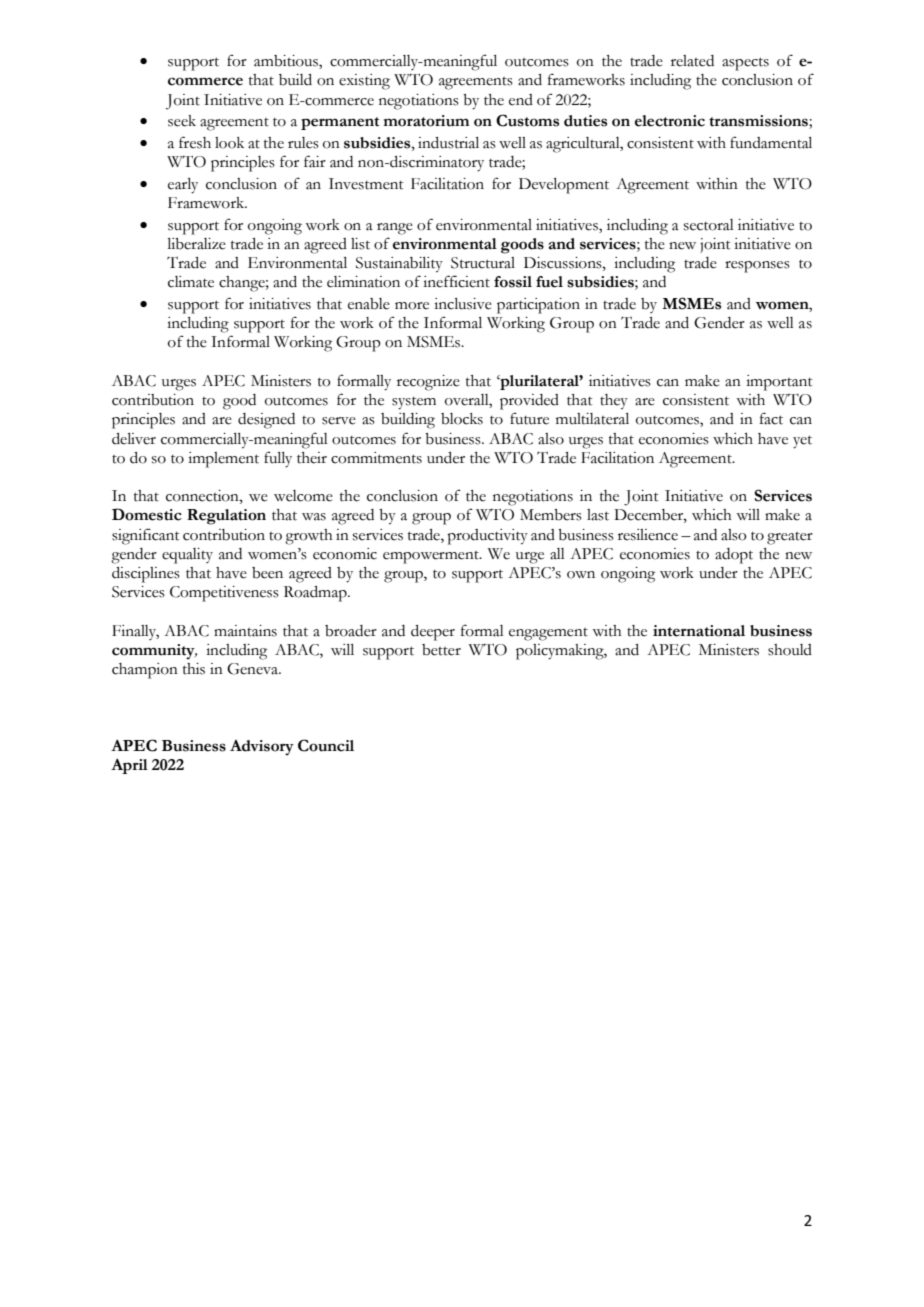 The height and width of the screenshot is (1307, 924). What do you see at coordinates (182, 121) in the screenshot?
I see `seek` at bounding box center [182, 121].
